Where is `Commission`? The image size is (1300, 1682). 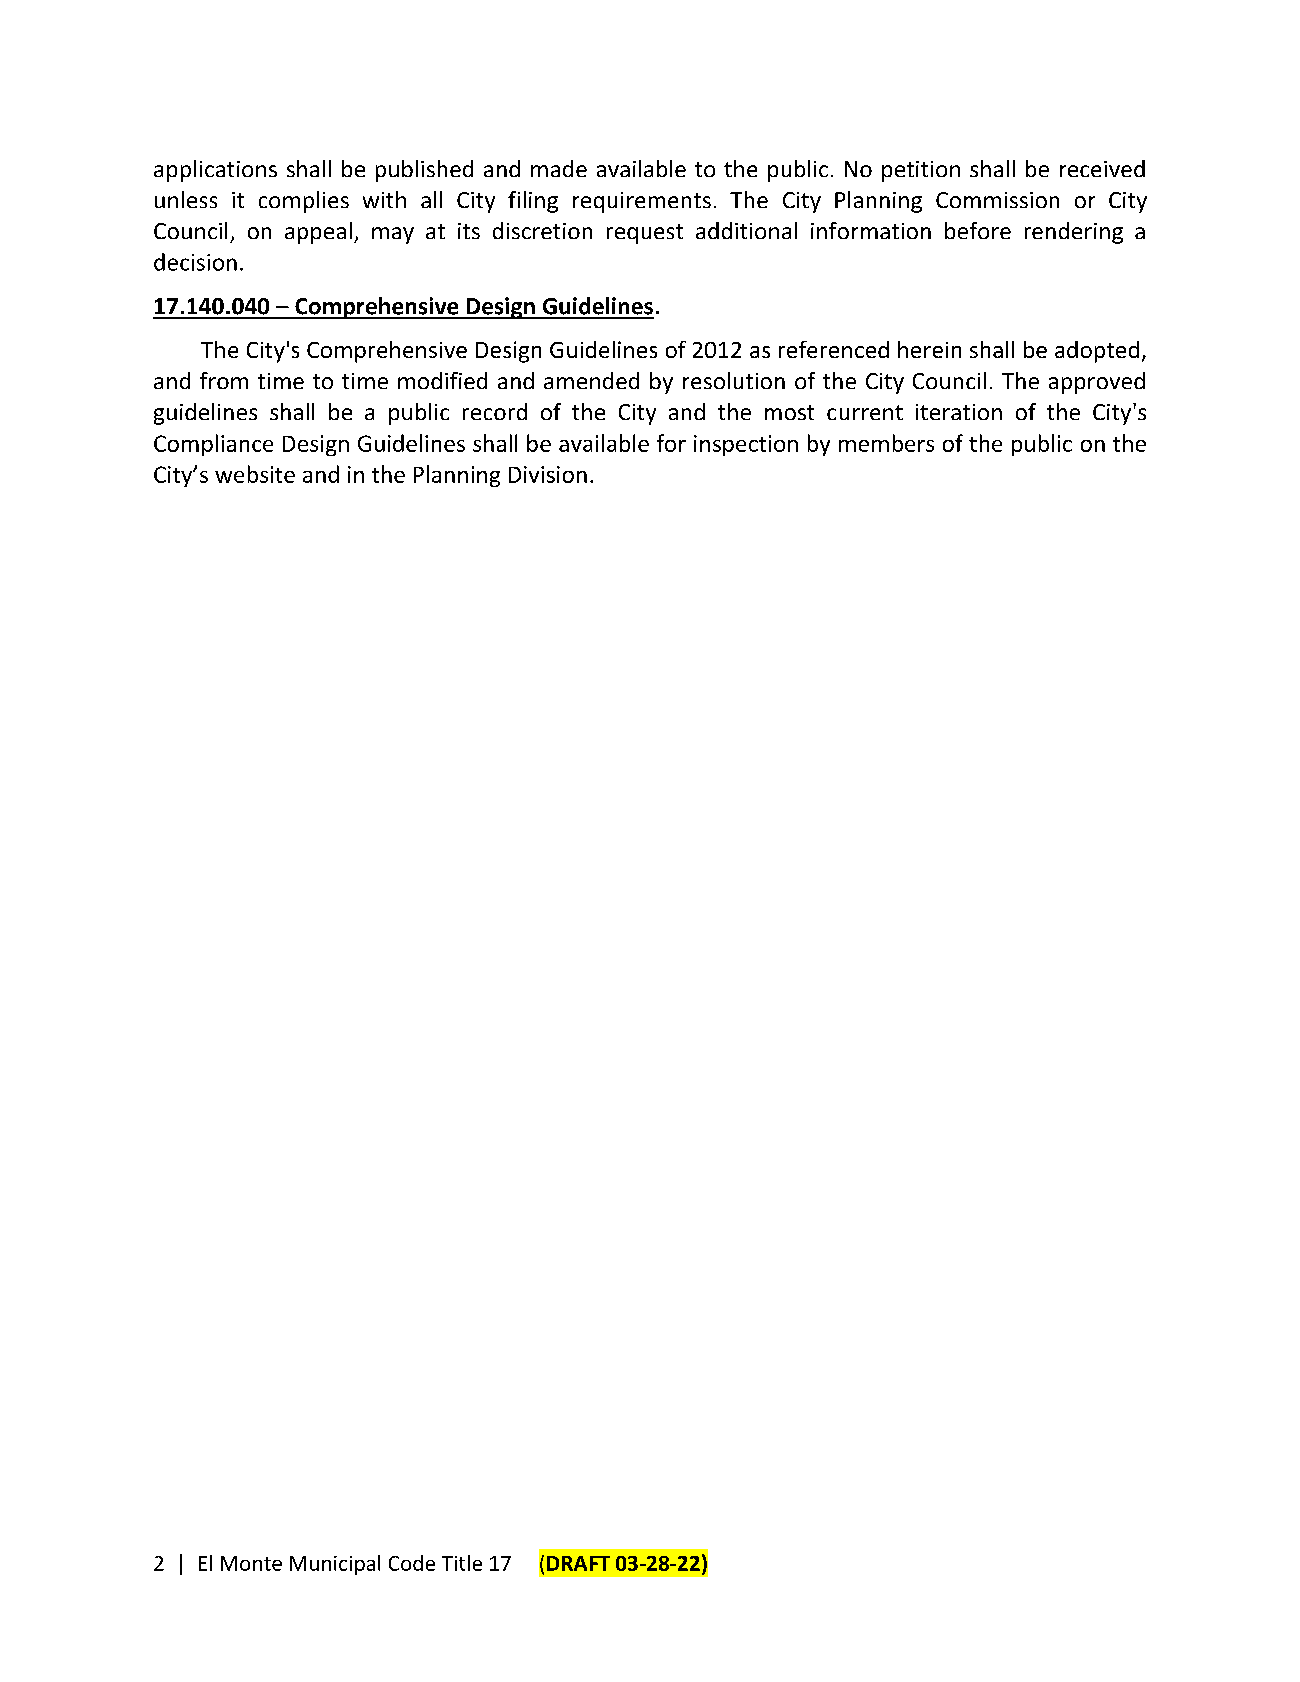
Commission is located at coordinates (997, 200).
